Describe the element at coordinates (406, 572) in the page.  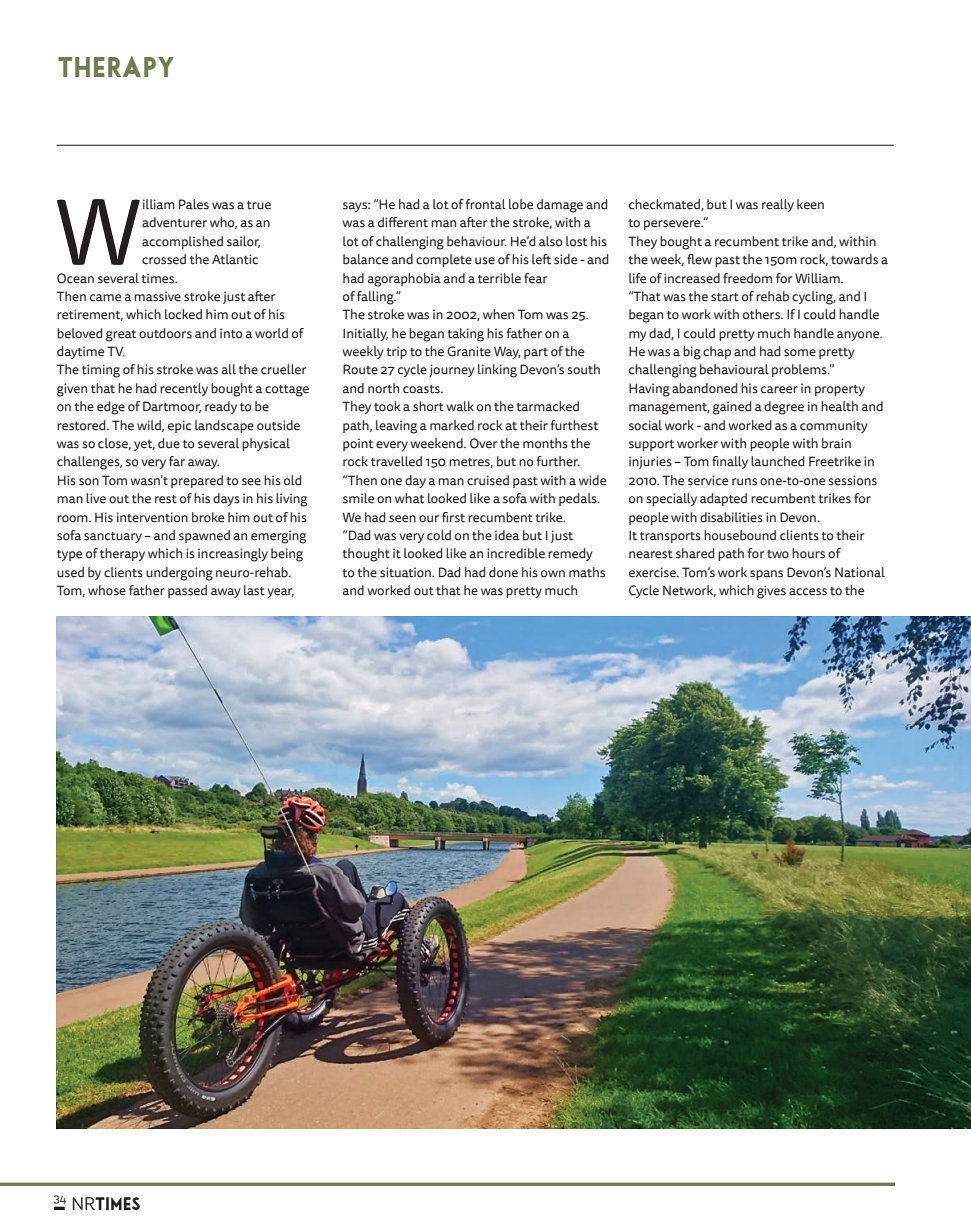
I see `situation` at that location.
